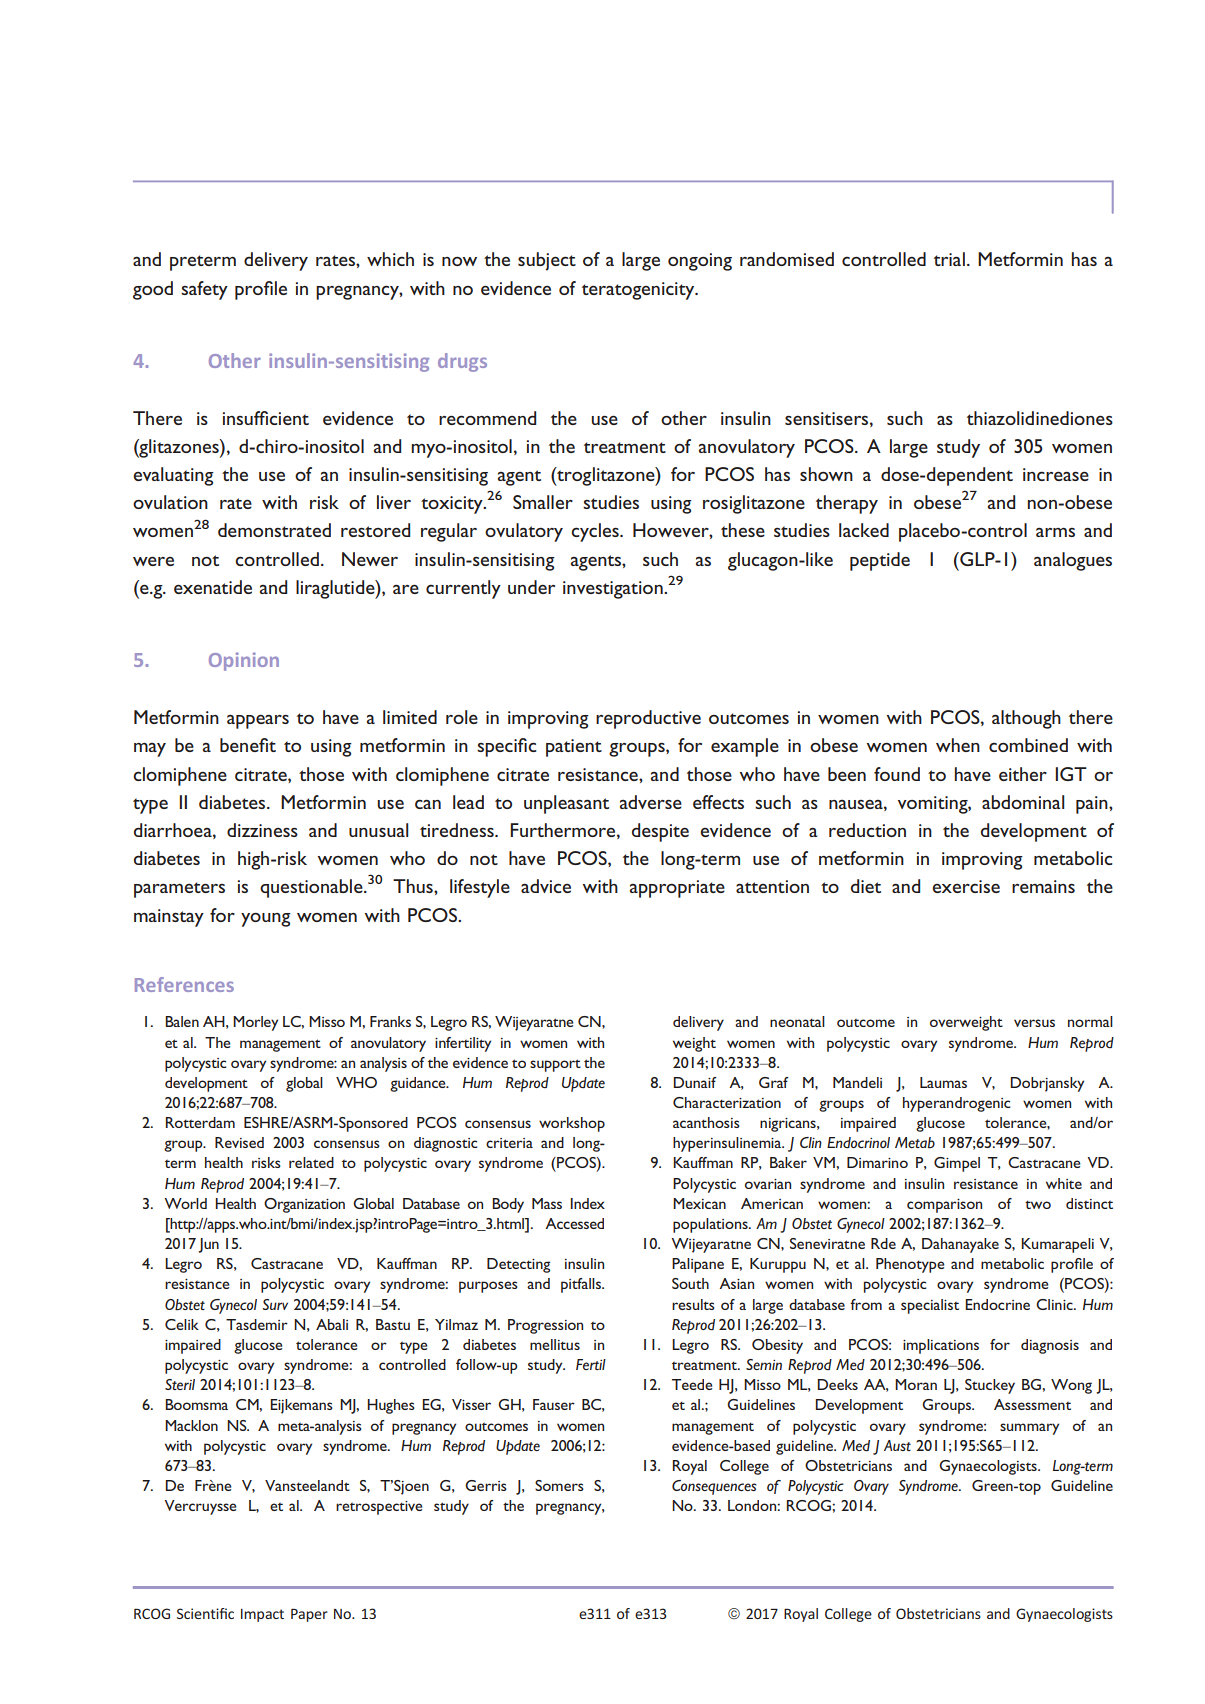  I want to click on young, so click(266, 920).
